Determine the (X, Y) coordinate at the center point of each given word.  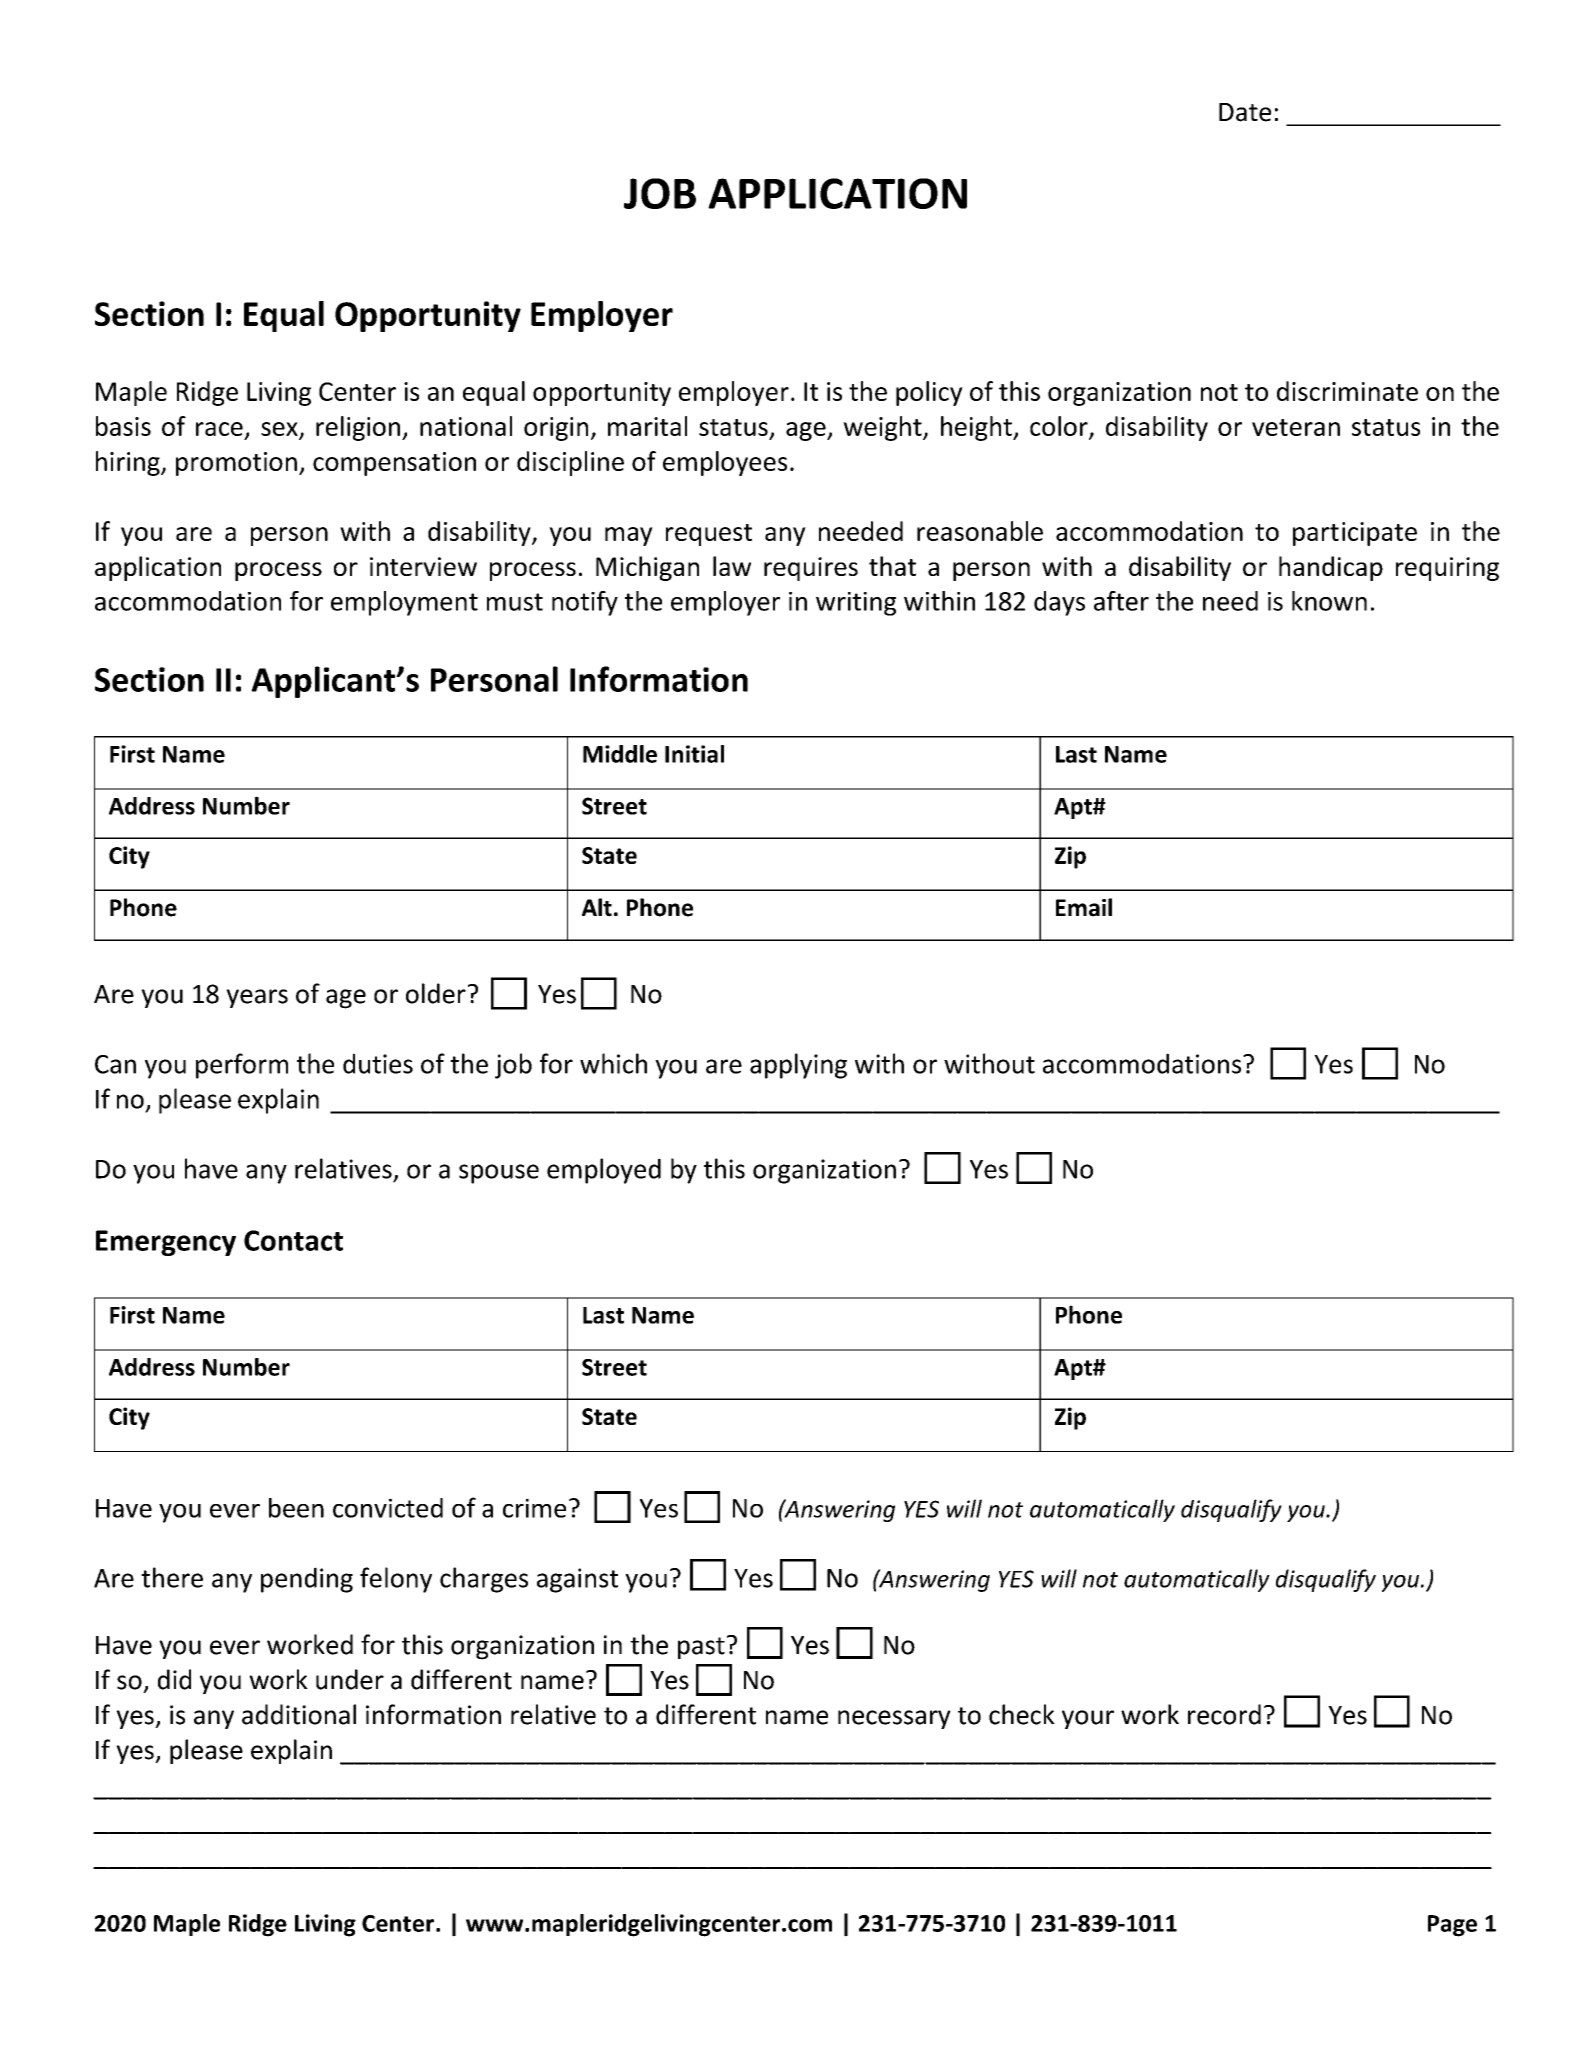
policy (929, 393)
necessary (894, 1719)
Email (1084, 907)
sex (279, 429)
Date (1245, 112)
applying (798, 1066)
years (257, 998)
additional (299, 1714)
